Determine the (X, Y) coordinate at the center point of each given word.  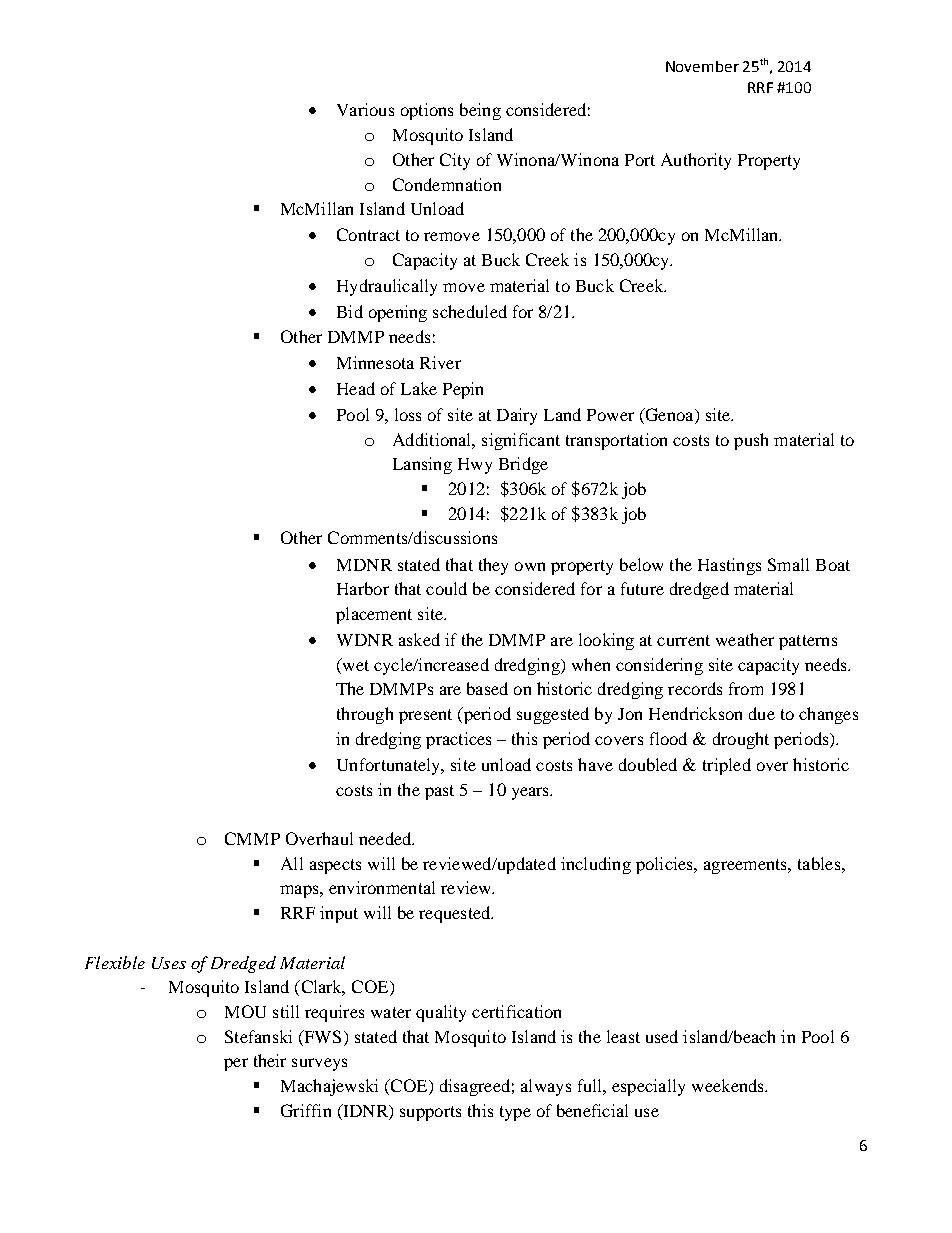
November (702, 66)
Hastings (729, 566)
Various (365, 109)
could (446, 588)
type (515, 1113)
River (440, 362)
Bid (350, 311)
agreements (747, 866)
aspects (335, 866)
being (480, 111)
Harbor (363, 588)
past (439, 792)
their (270, 1060)
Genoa (669, 416)
